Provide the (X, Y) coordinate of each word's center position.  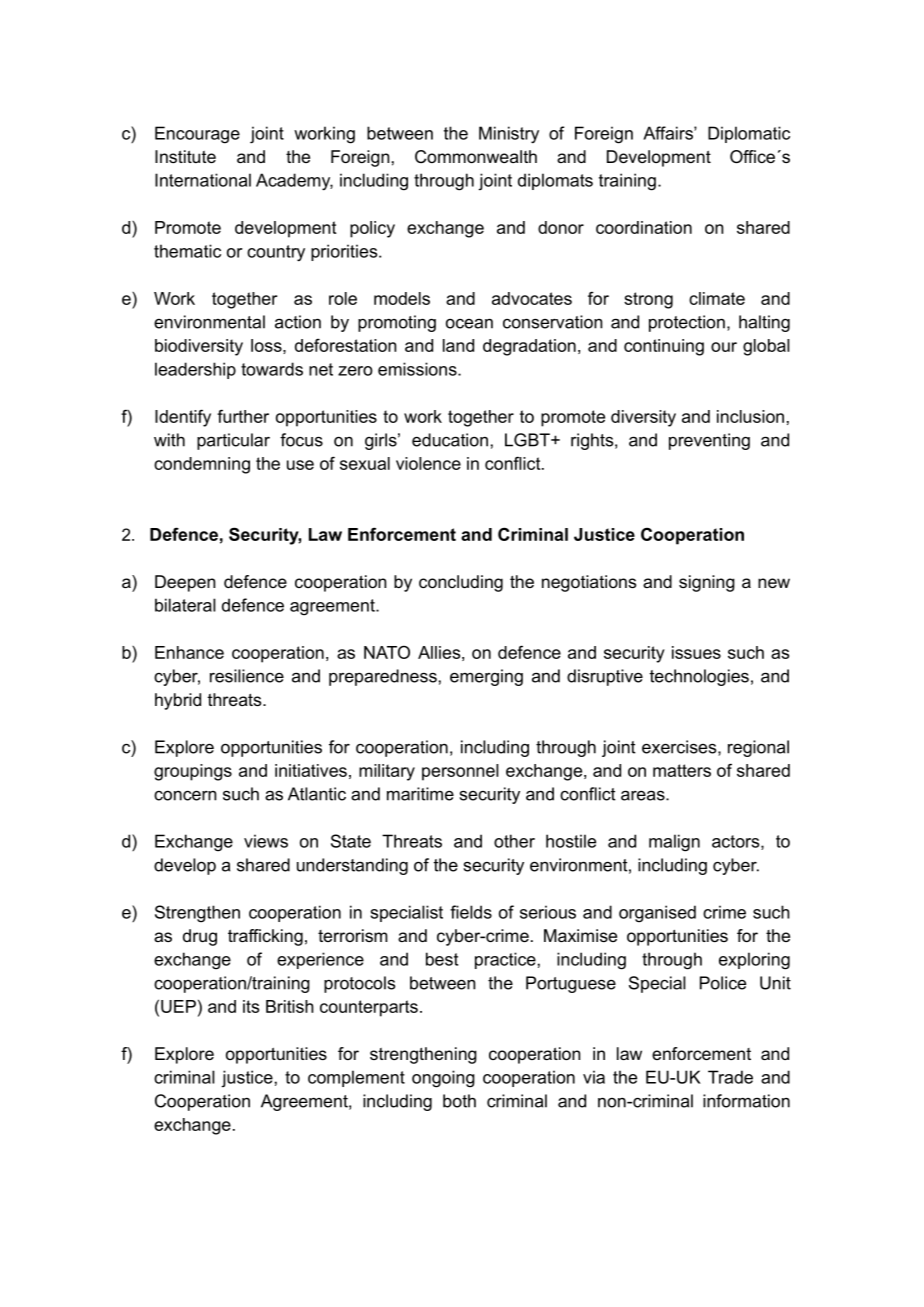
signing (707, 583)
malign (674, 843)
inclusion (750, 416)
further (243, 416)
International (203, 180)
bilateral (185, 605)
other (514, 841)
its (251, 1006)
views (266, 841)
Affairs (669, 133)
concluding (461, 583)
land (458, 345)
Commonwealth (476, 157)
